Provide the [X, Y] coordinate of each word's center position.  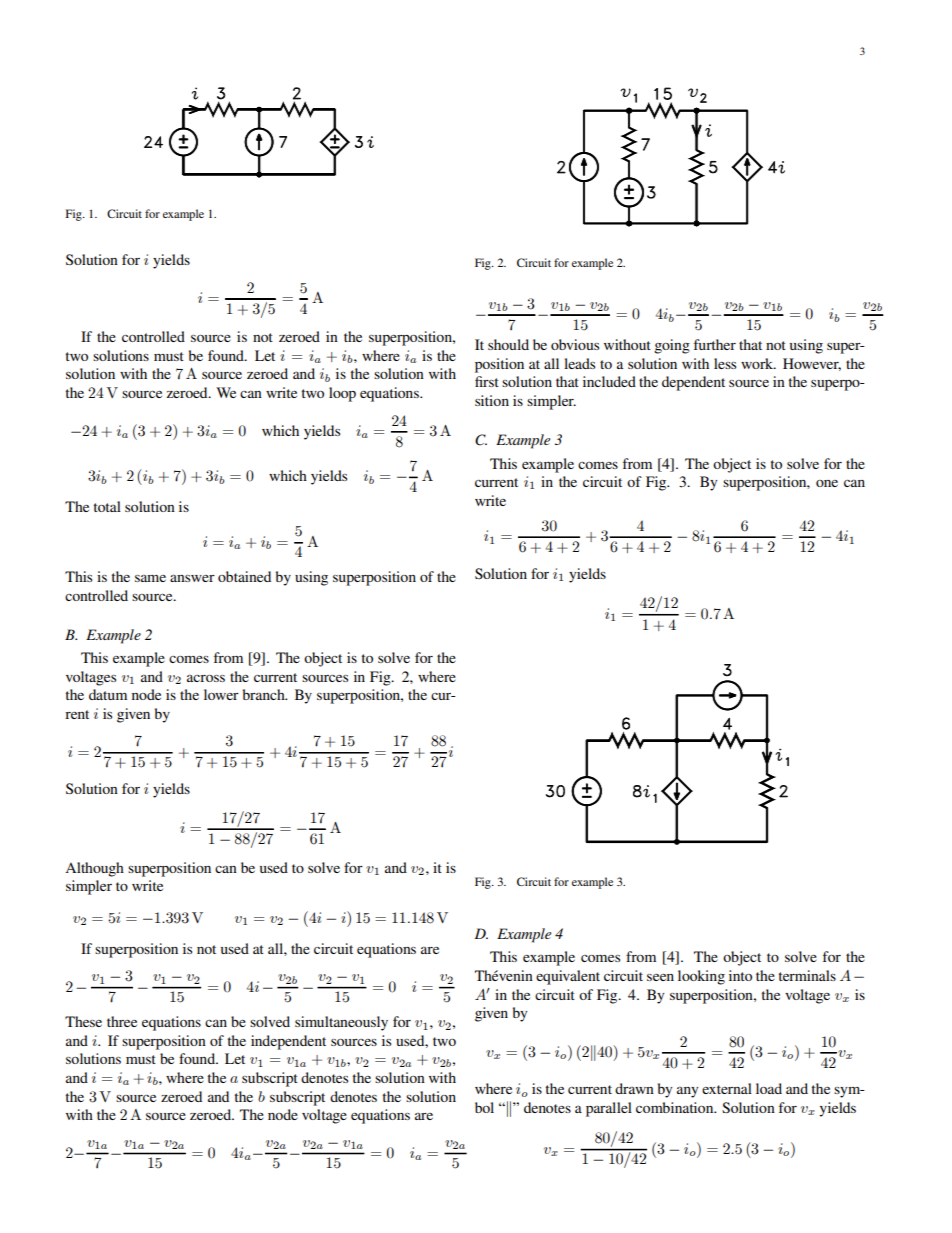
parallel [609, 1109]
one [827, 483]
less [725, 363]
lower [221, 694]
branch [265, 694]
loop [342, 394]
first [487, 381]
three [122, 1021]
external [727, 1088]
